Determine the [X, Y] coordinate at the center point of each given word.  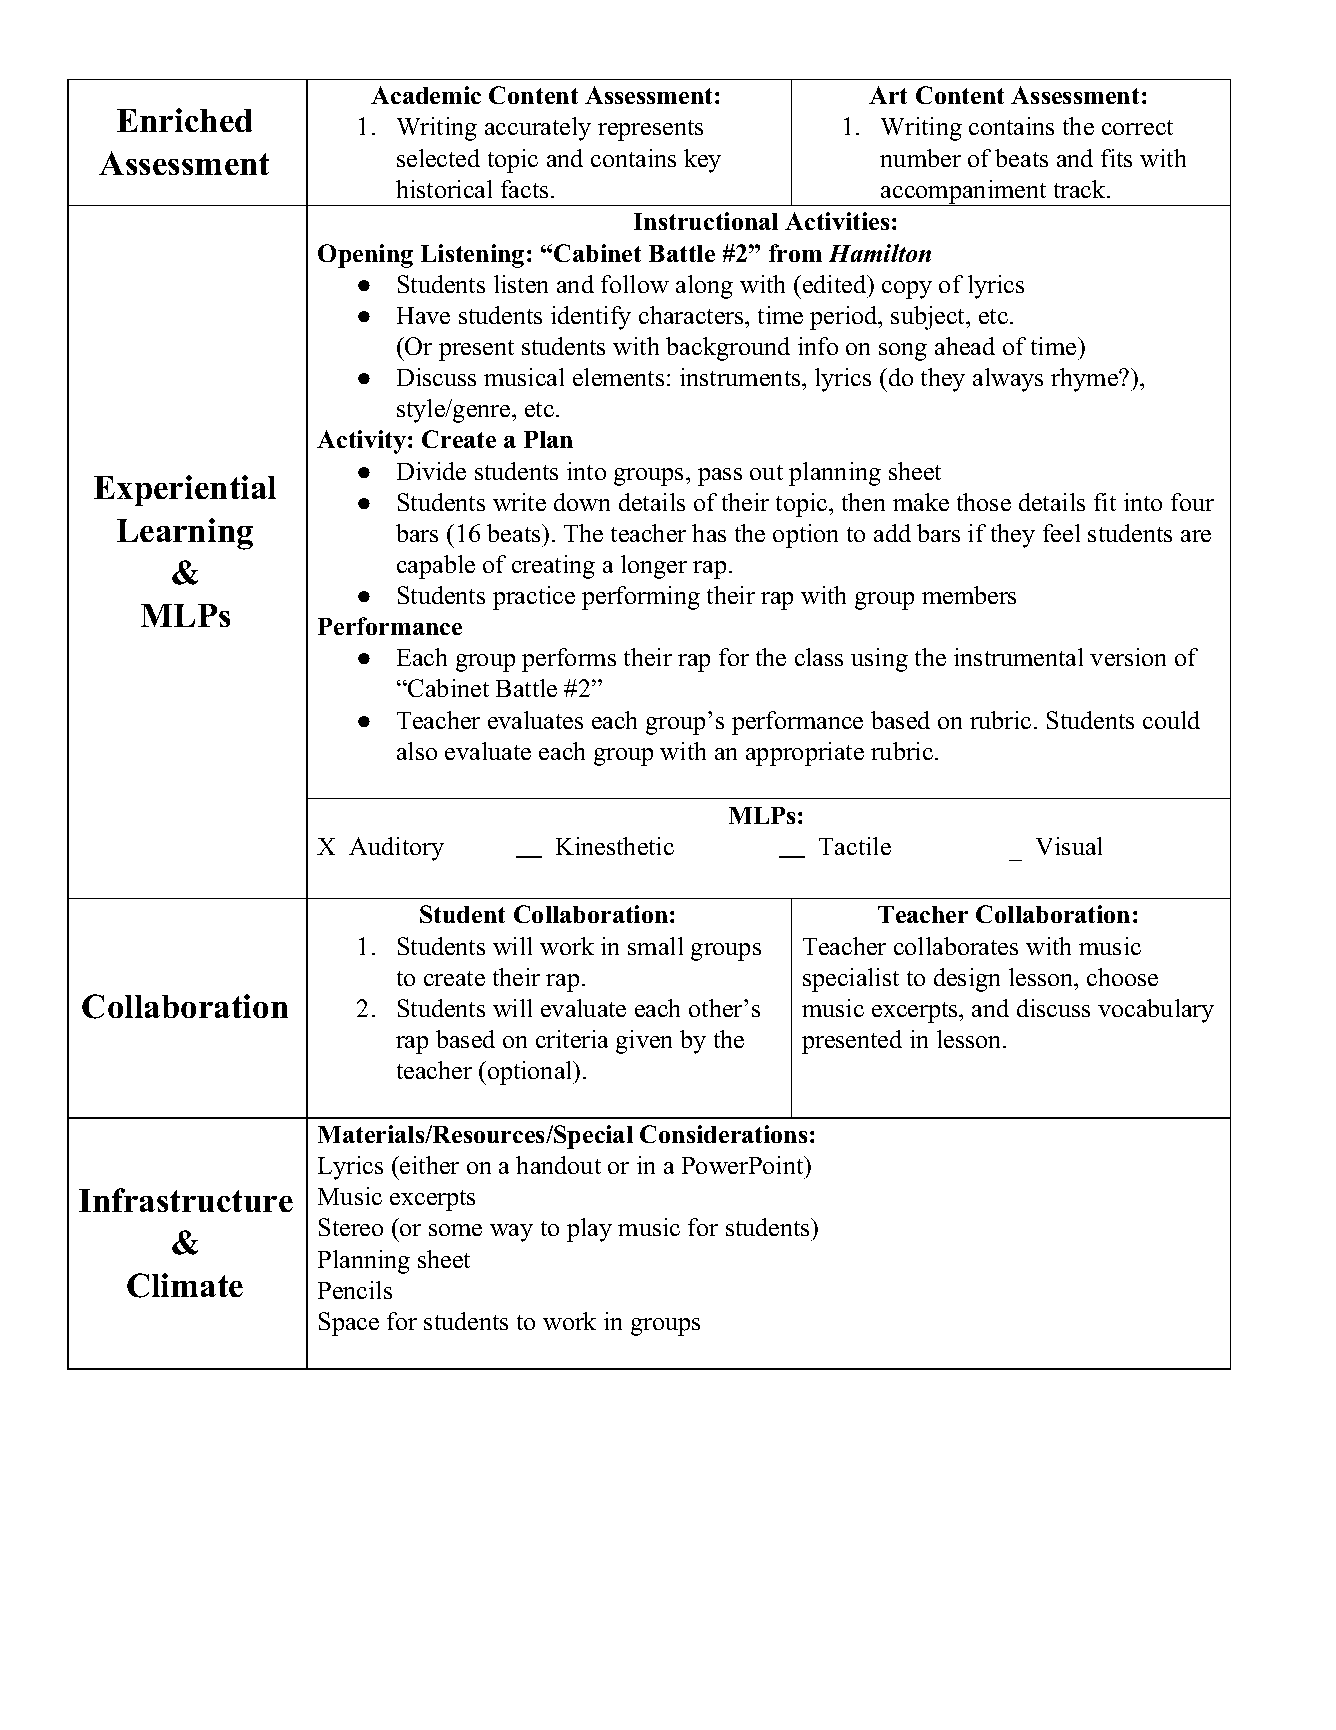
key [702, 161]
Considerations [723, 1134]
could [1171, 720]
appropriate [805, 754]
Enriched [184, 120]
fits [1116, 158]
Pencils [355, 1290]
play [589, 1230]
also [417, 751]
